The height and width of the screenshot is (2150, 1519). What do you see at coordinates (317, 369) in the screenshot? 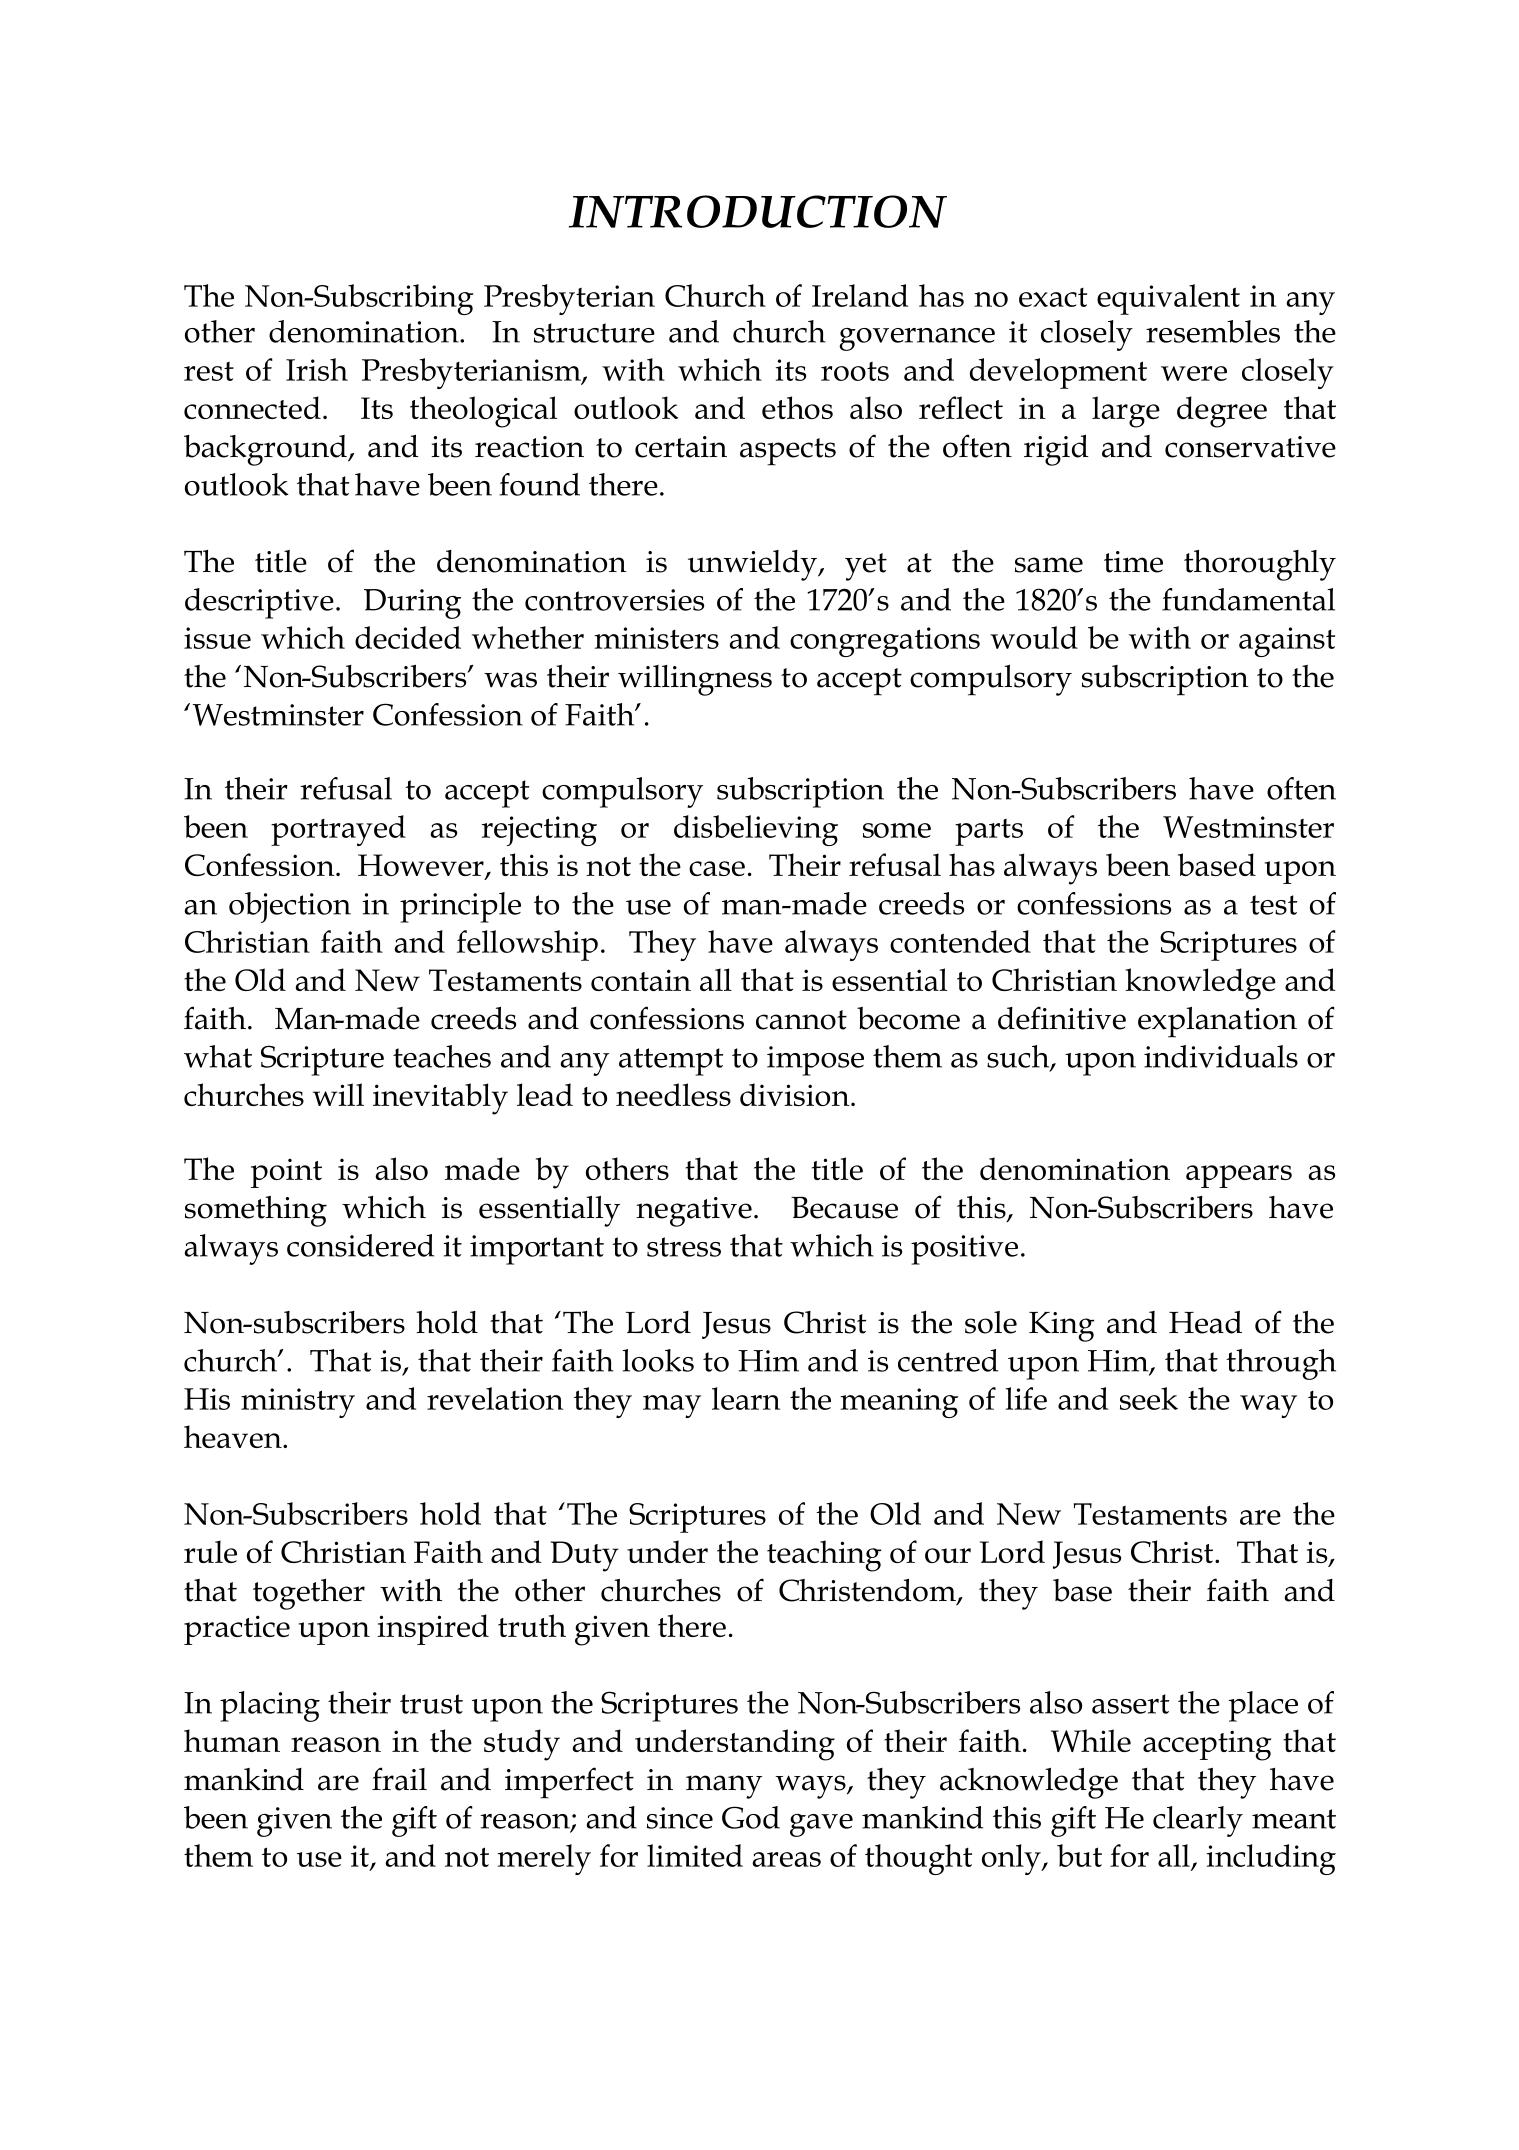
I see `Irish` at bounding box center [317, 369].
